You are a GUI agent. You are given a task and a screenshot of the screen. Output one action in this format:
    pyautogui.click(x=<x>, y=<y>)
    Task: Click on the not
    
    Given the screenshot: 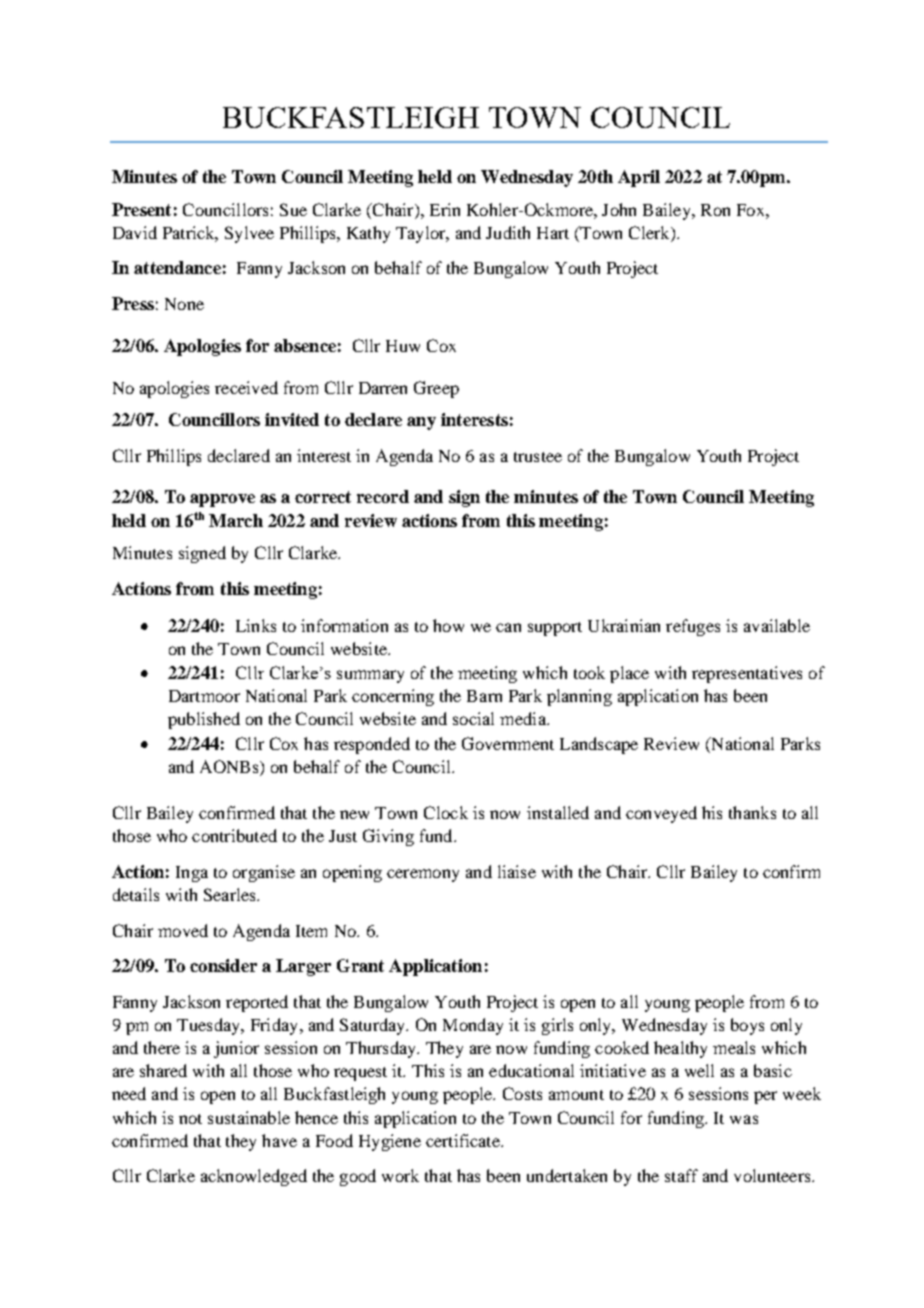 What is the action you would take?
    pyautogui.click(x=190, y=1119)
